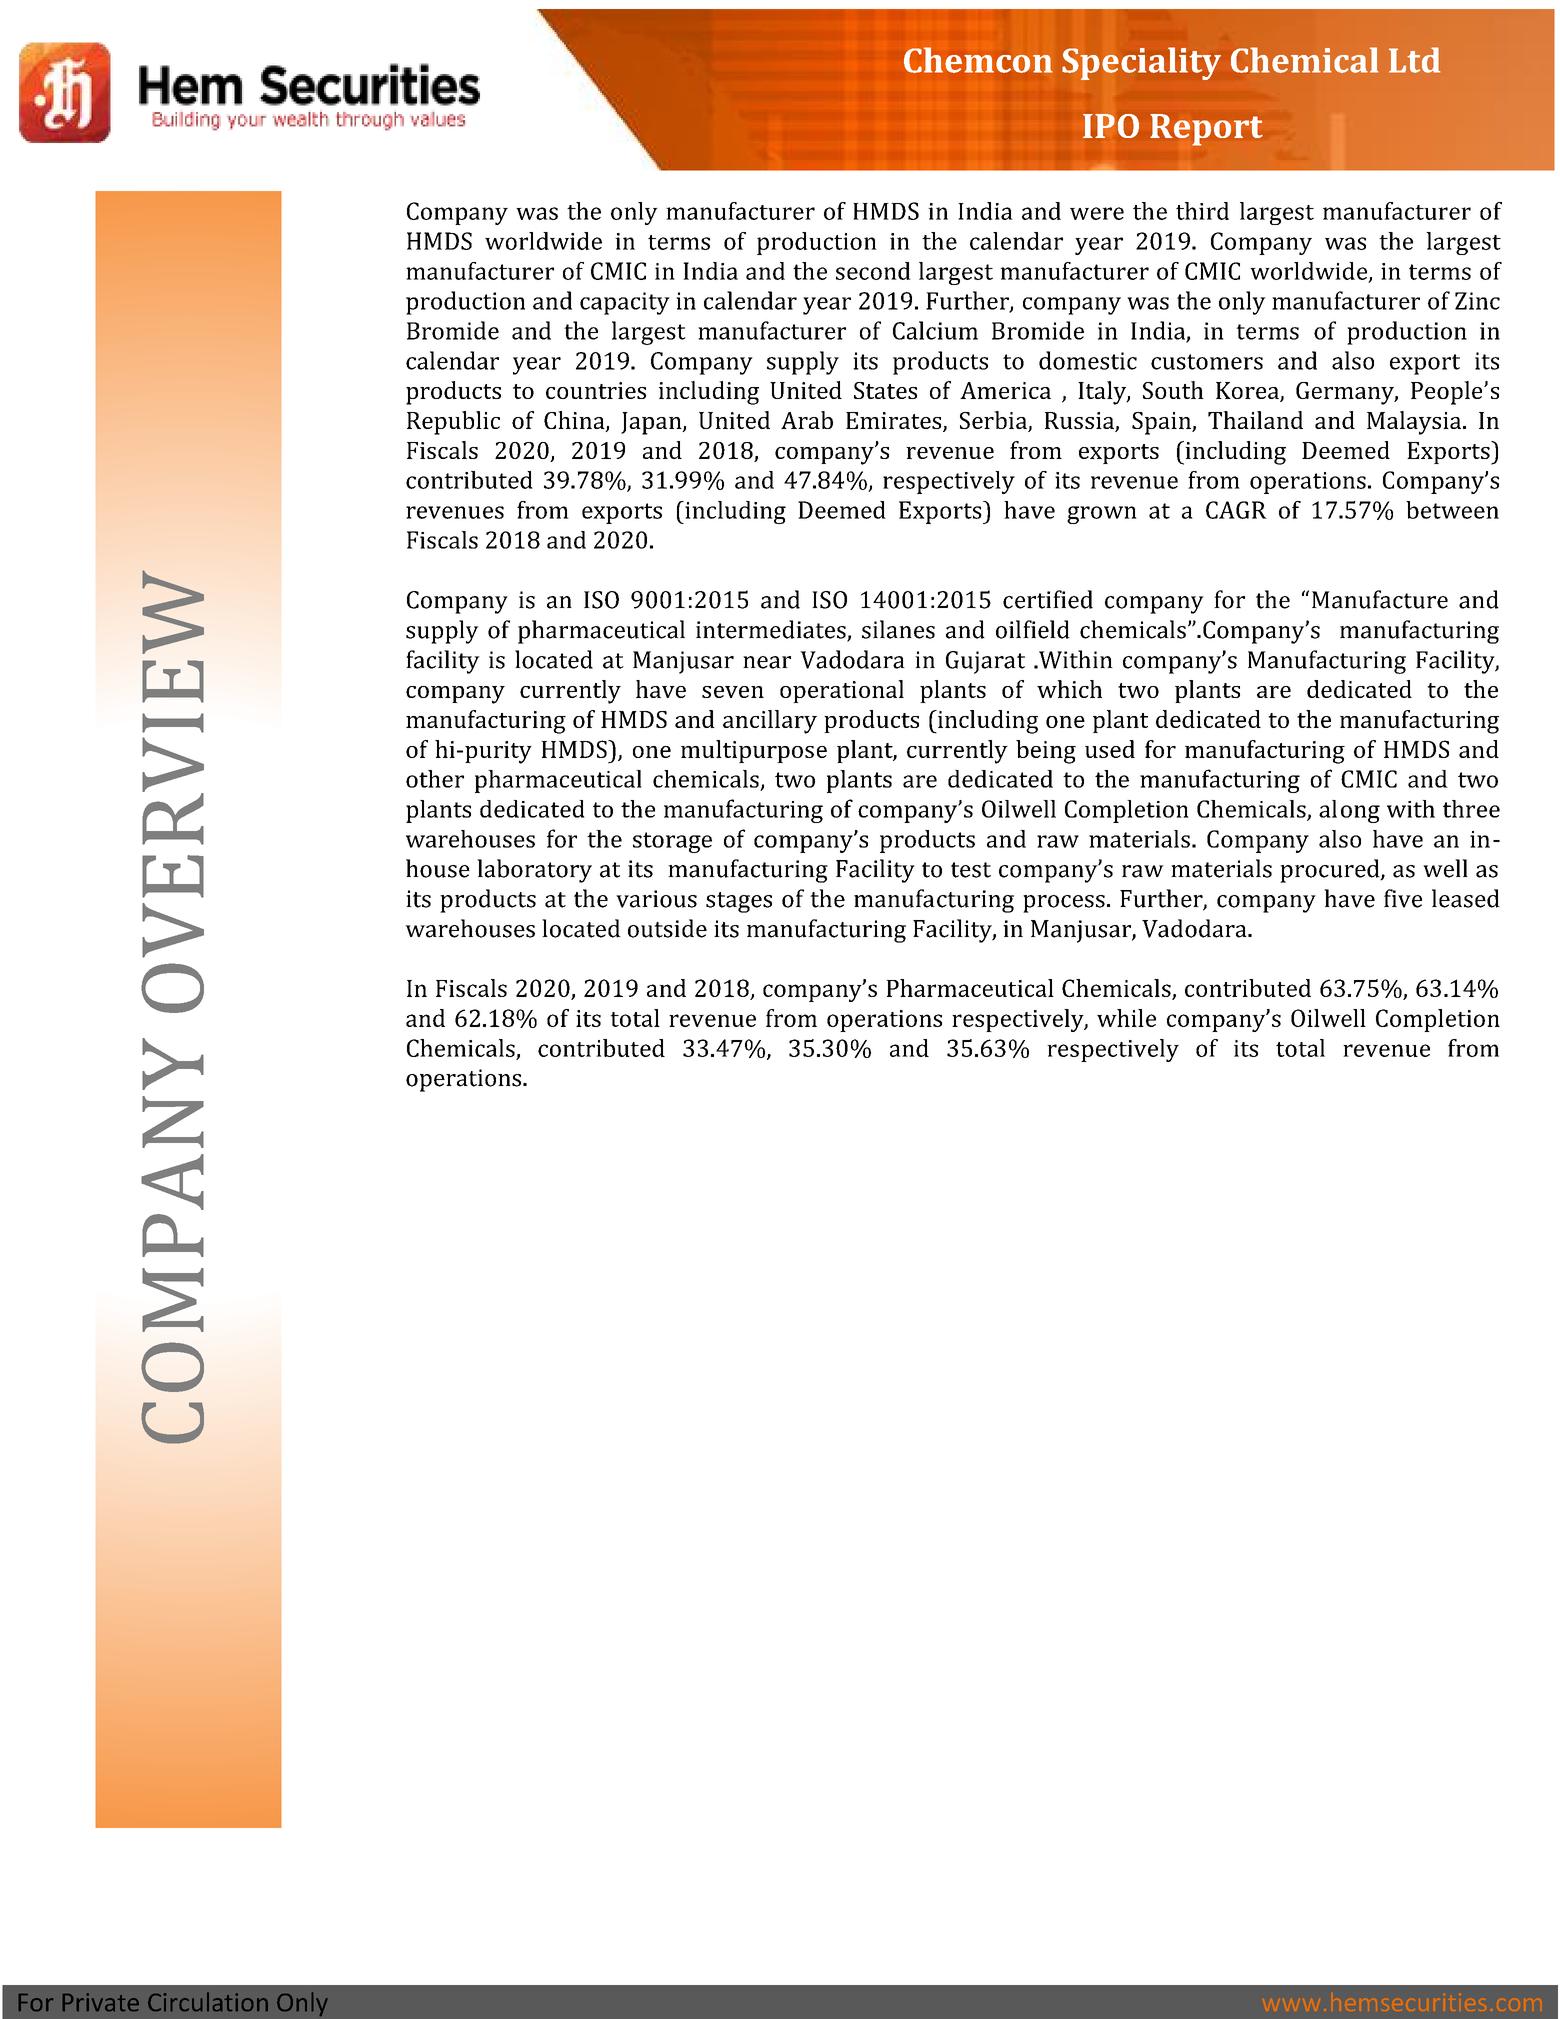 The width and height of the screenshot is (1560, 2019). Describe the element at coordinates (770, 722) in the screenshot. I see `ancillary` at that location.
